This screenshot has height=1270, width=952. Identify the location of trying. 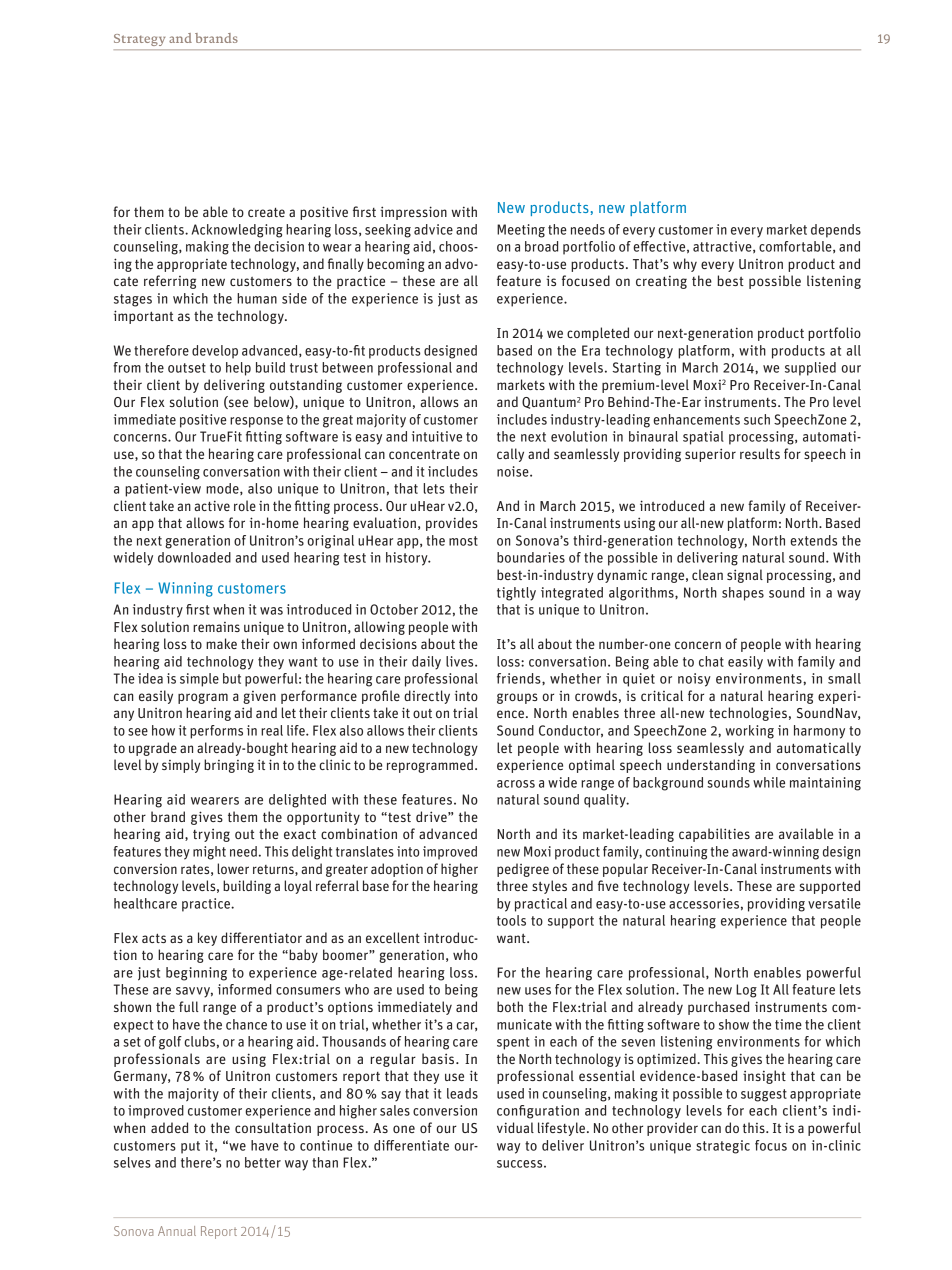
(211, 835).
